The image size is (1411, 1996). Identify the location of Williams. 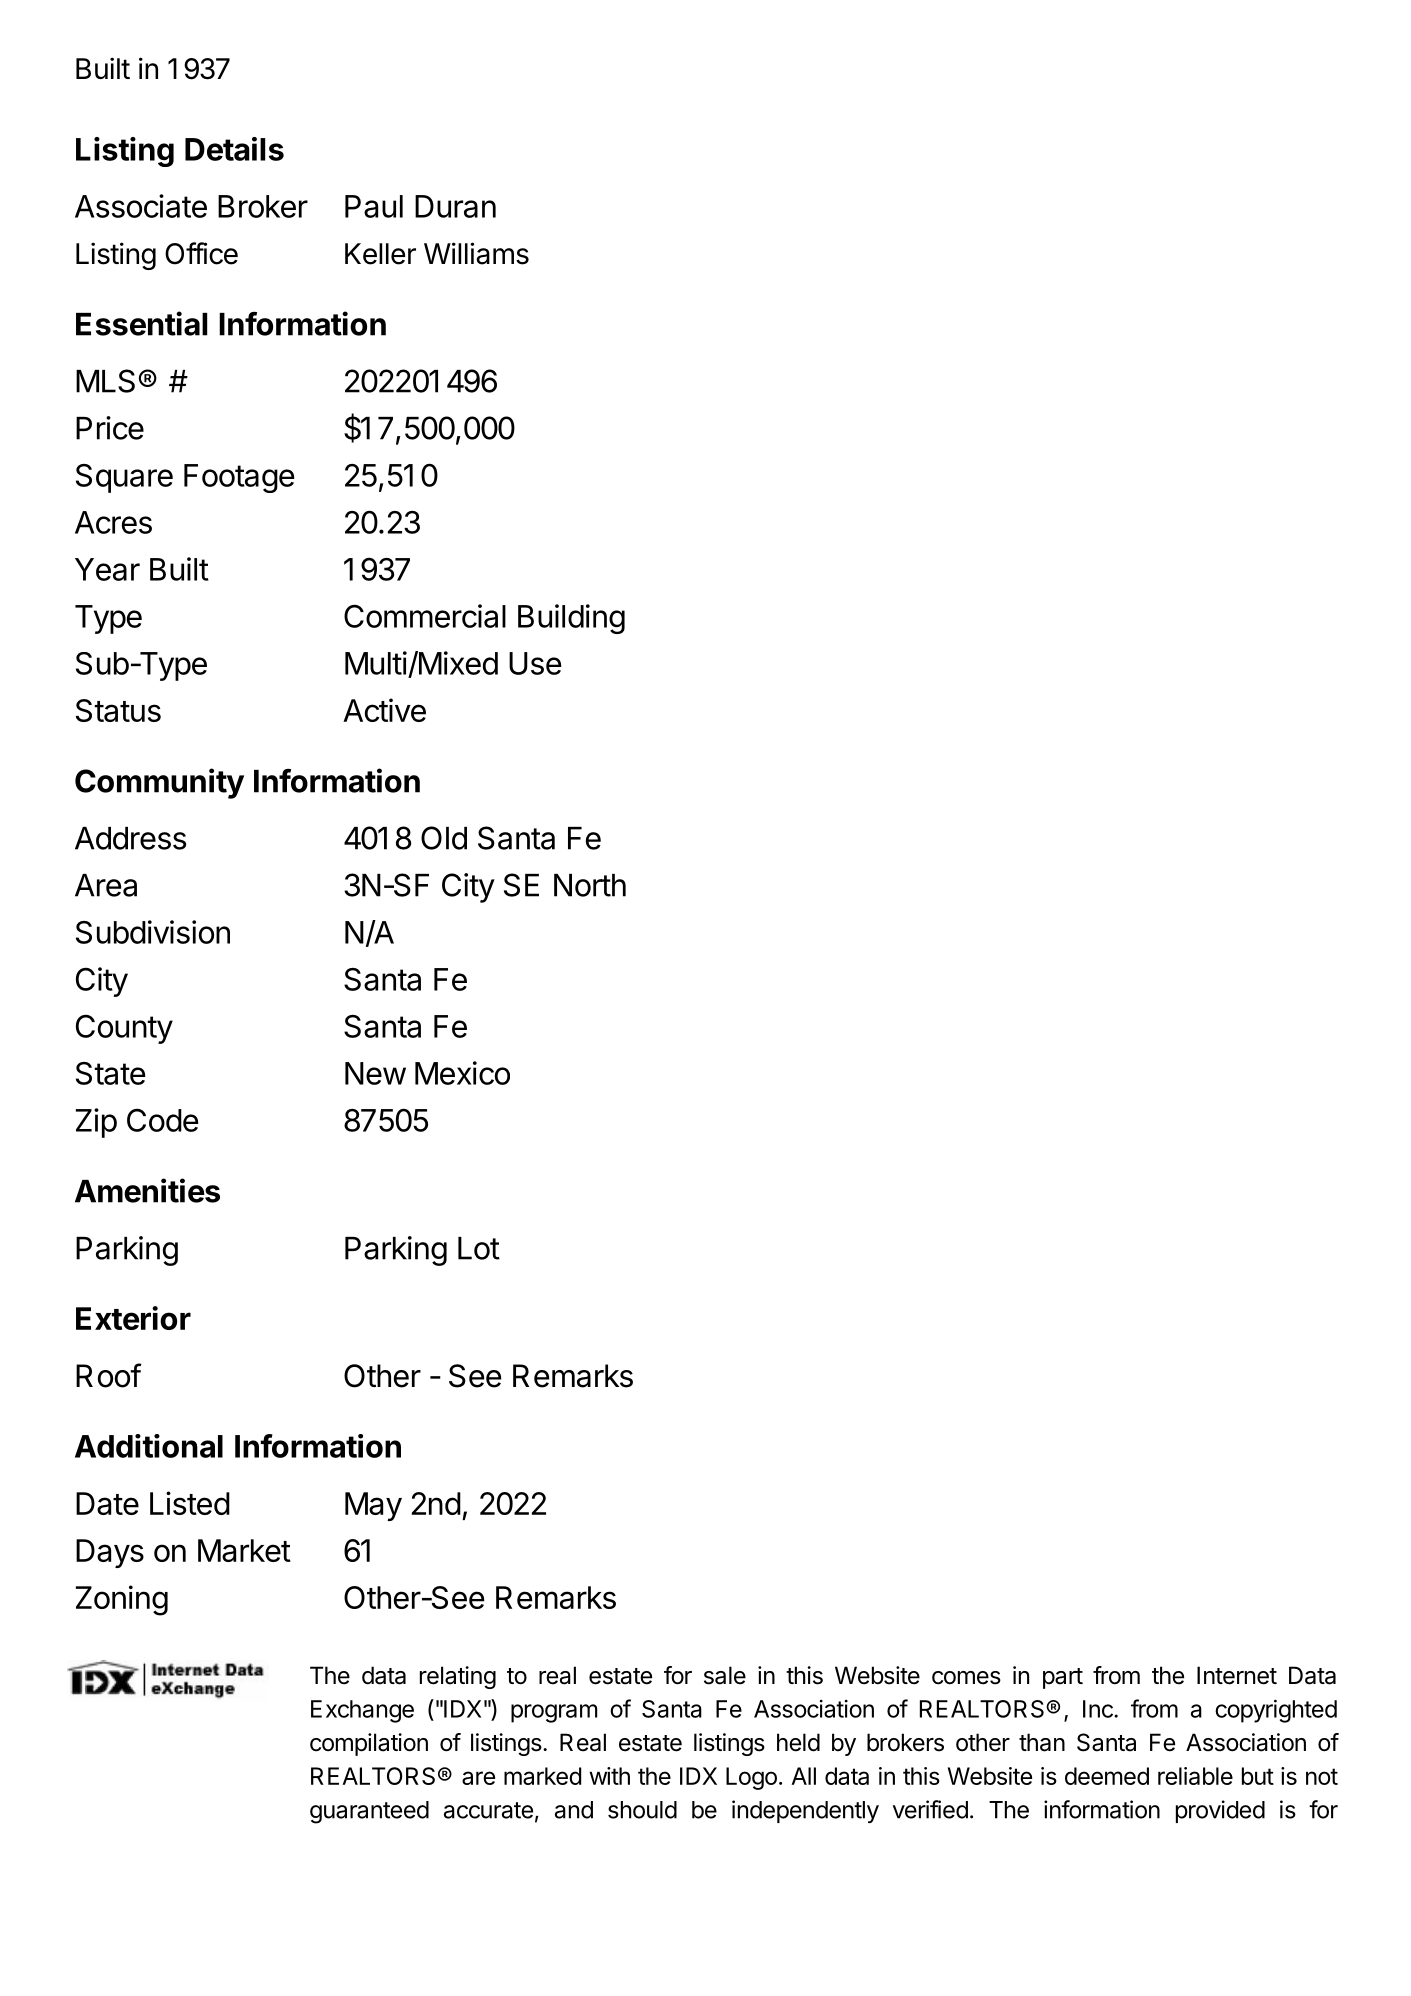
(476, 253).
